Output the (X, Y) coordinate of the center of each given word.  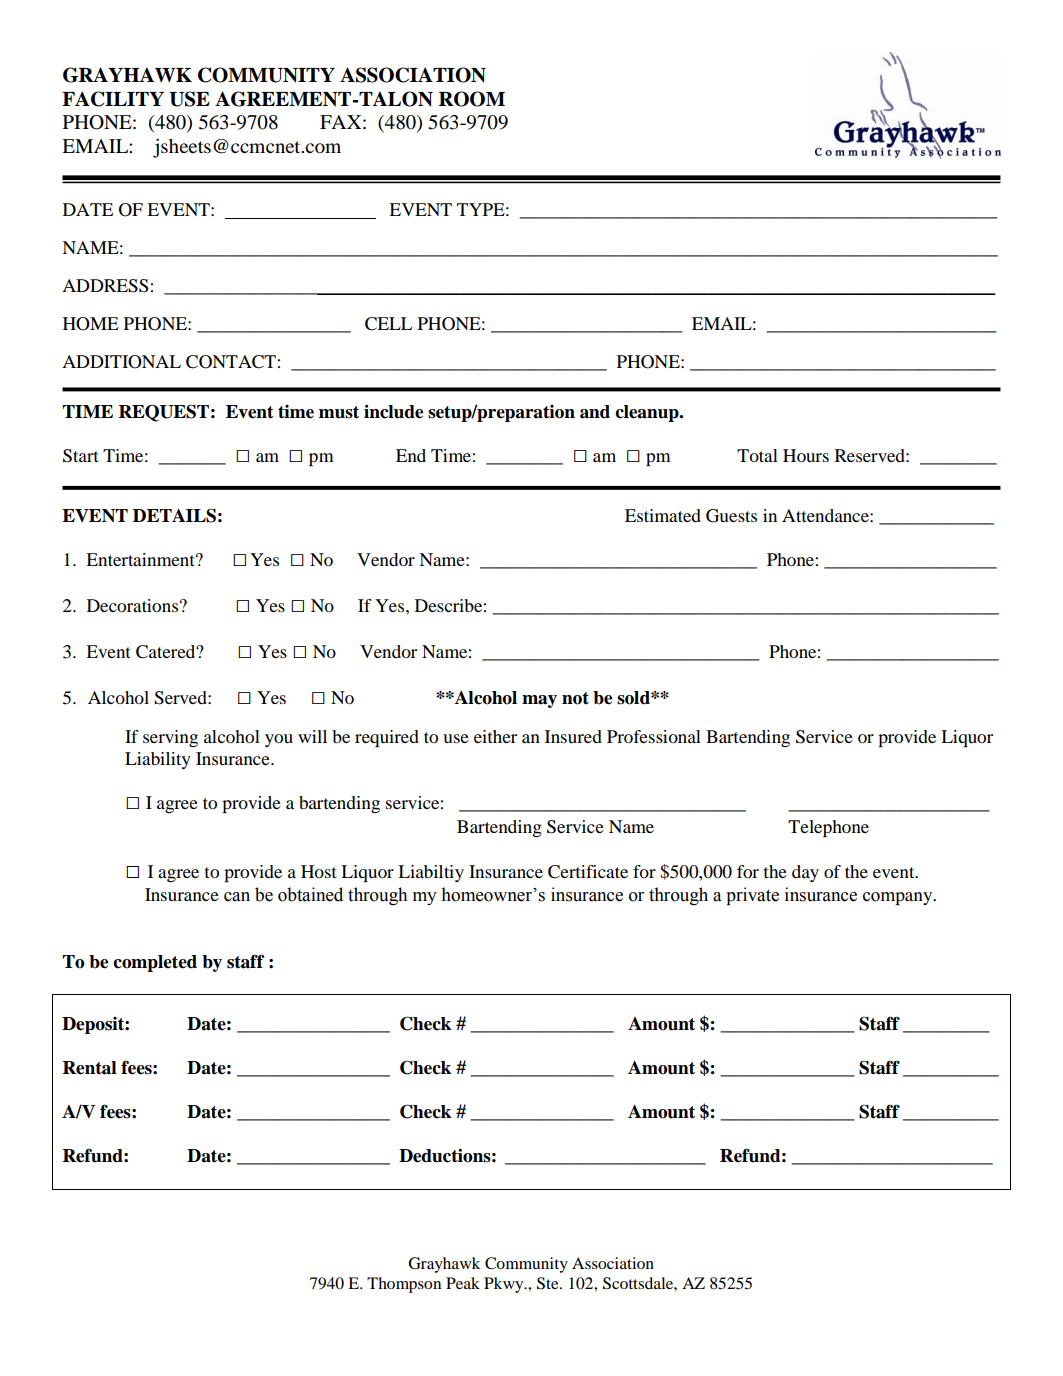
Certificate (588, 872)
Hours (806, 455)
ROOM (472, 99)
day (805, 873)
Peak (463, 1283)
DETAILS (174, 515)
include (393, 411)
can (237, 897)
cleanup (648, 413)
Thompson (404, 1285)
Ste (549, 1283)
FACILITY (113, 99)
